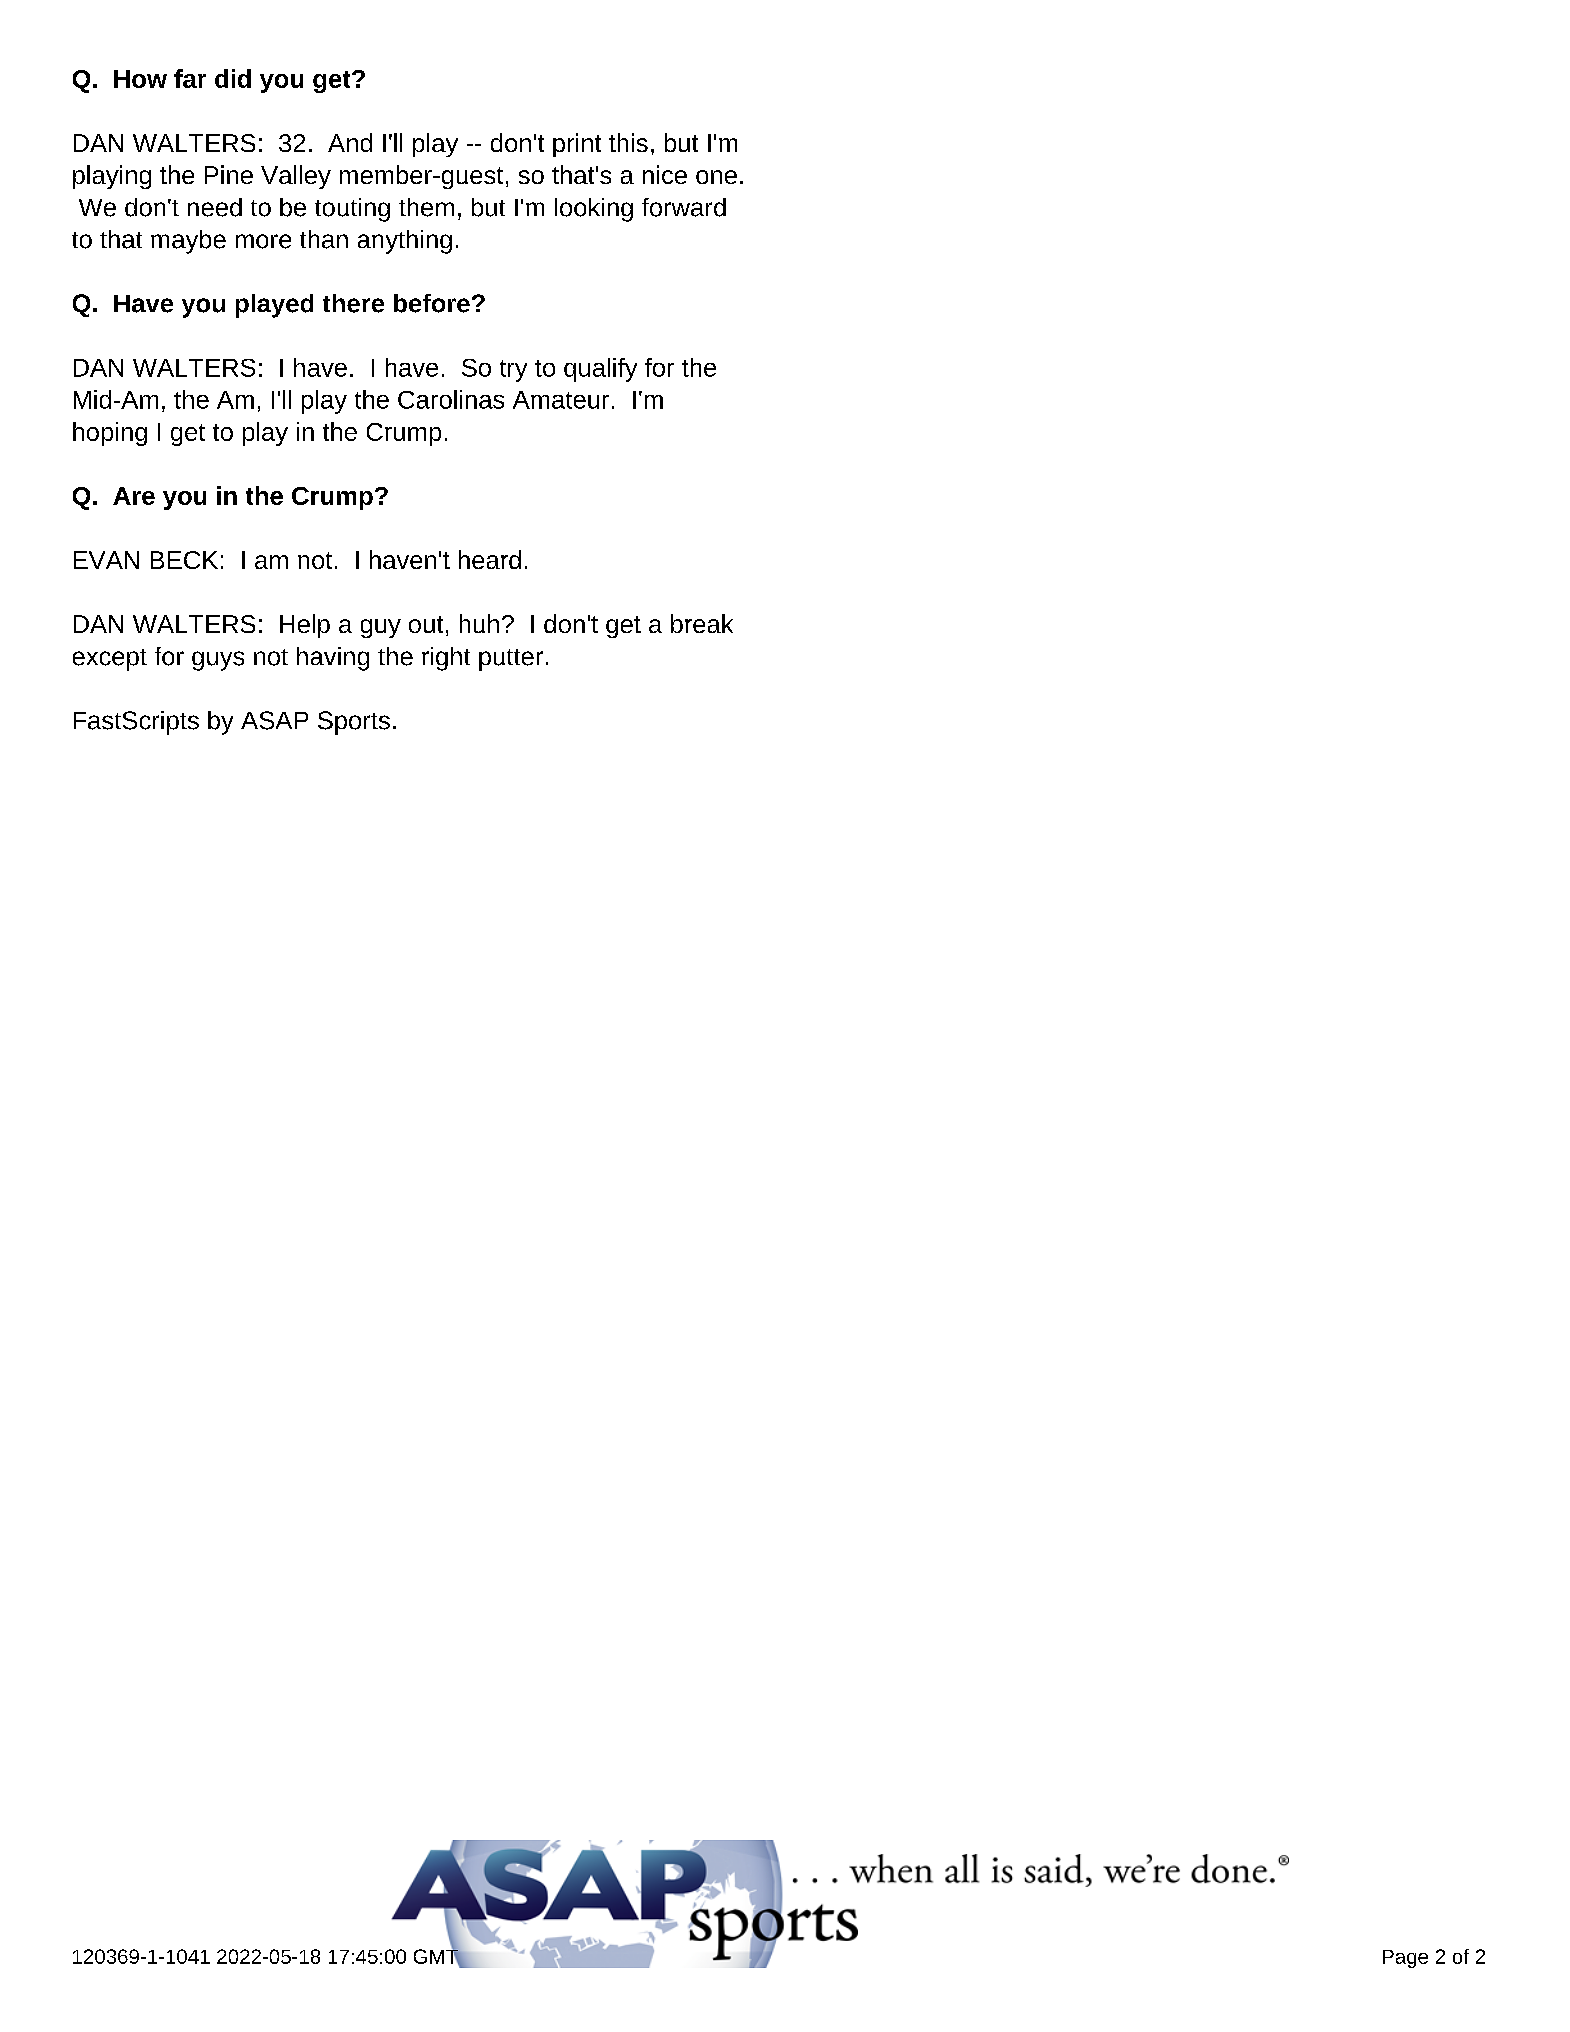  I want to click on Page, so click(1405, 1959).
